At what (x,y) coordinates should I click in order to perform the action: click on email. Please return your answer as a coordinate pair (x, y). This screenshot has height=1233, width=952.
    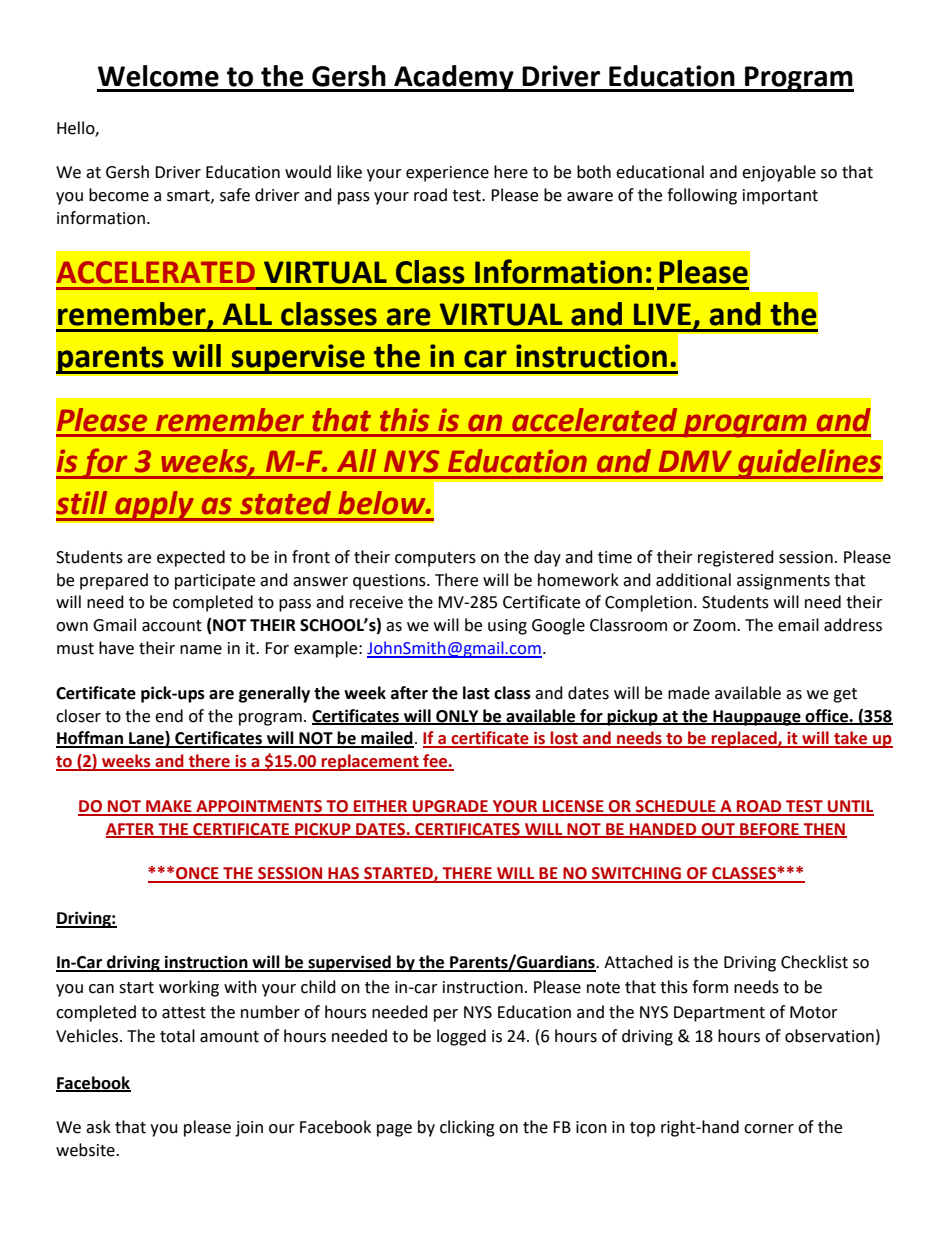
    Looking at the image, I should click on (798, 625).
